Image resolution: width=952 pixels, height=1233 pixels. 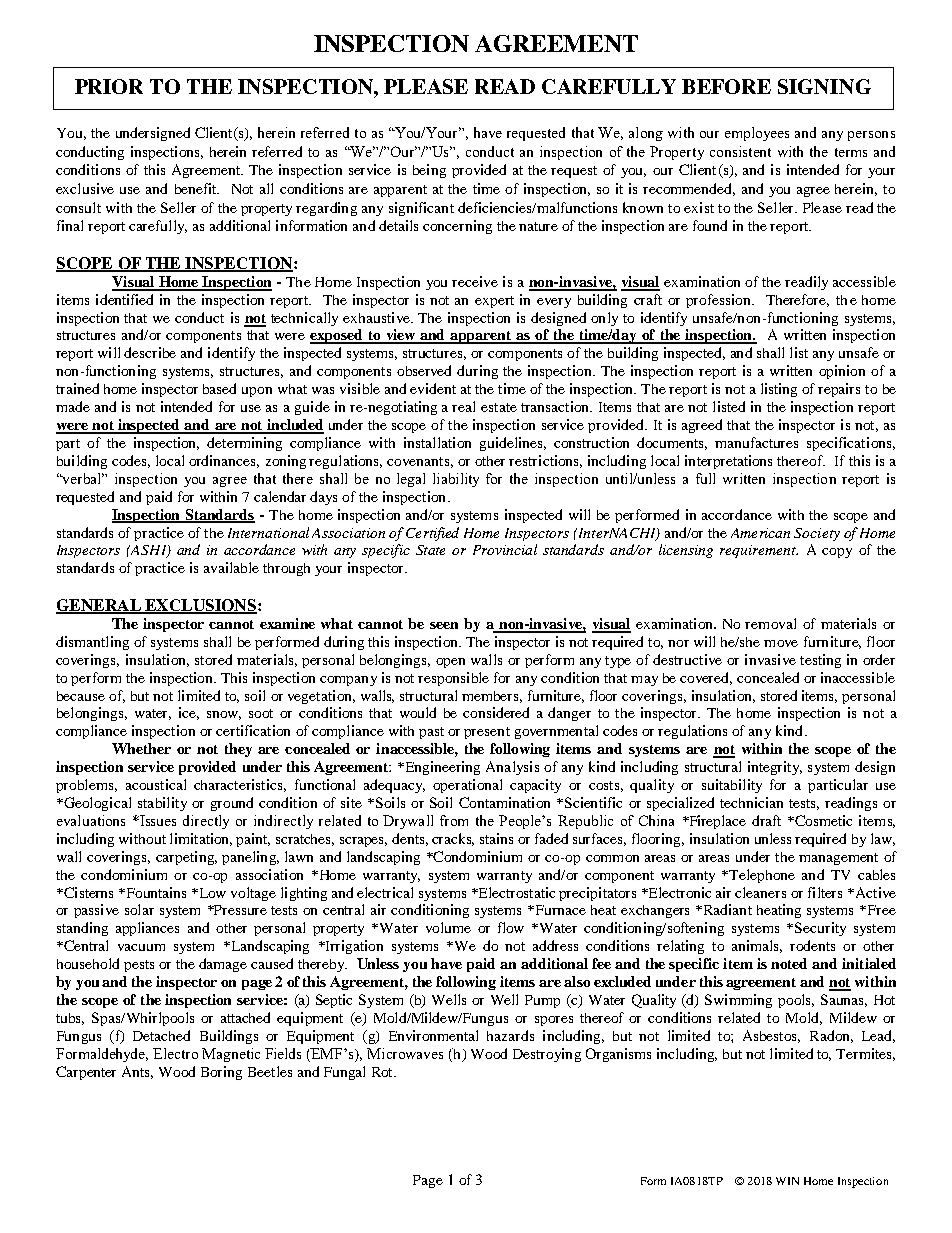 I want to click on real, so click(x=463, y=406).
